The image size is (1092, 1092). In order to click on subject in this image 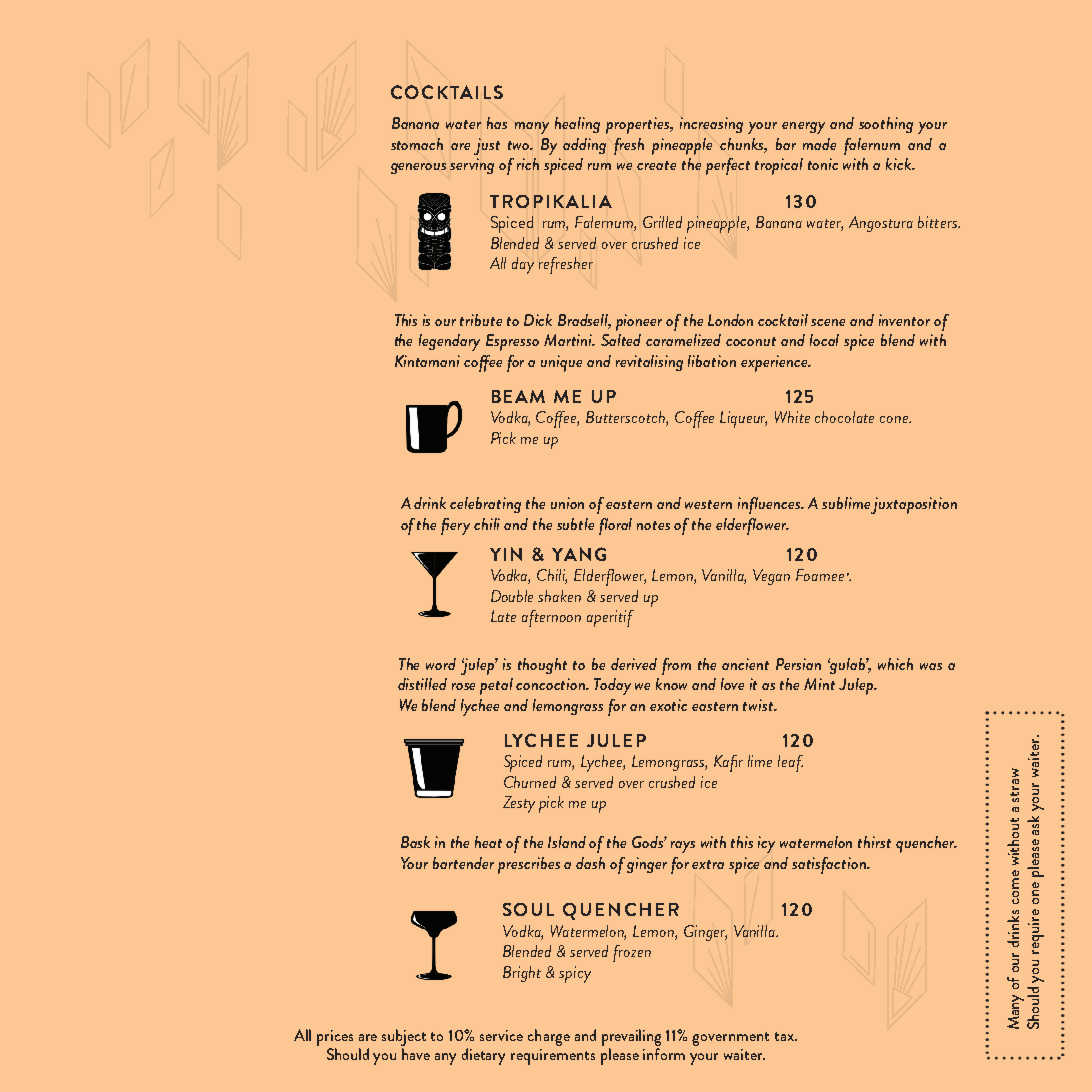, I will do `click(404, 1037)`.
